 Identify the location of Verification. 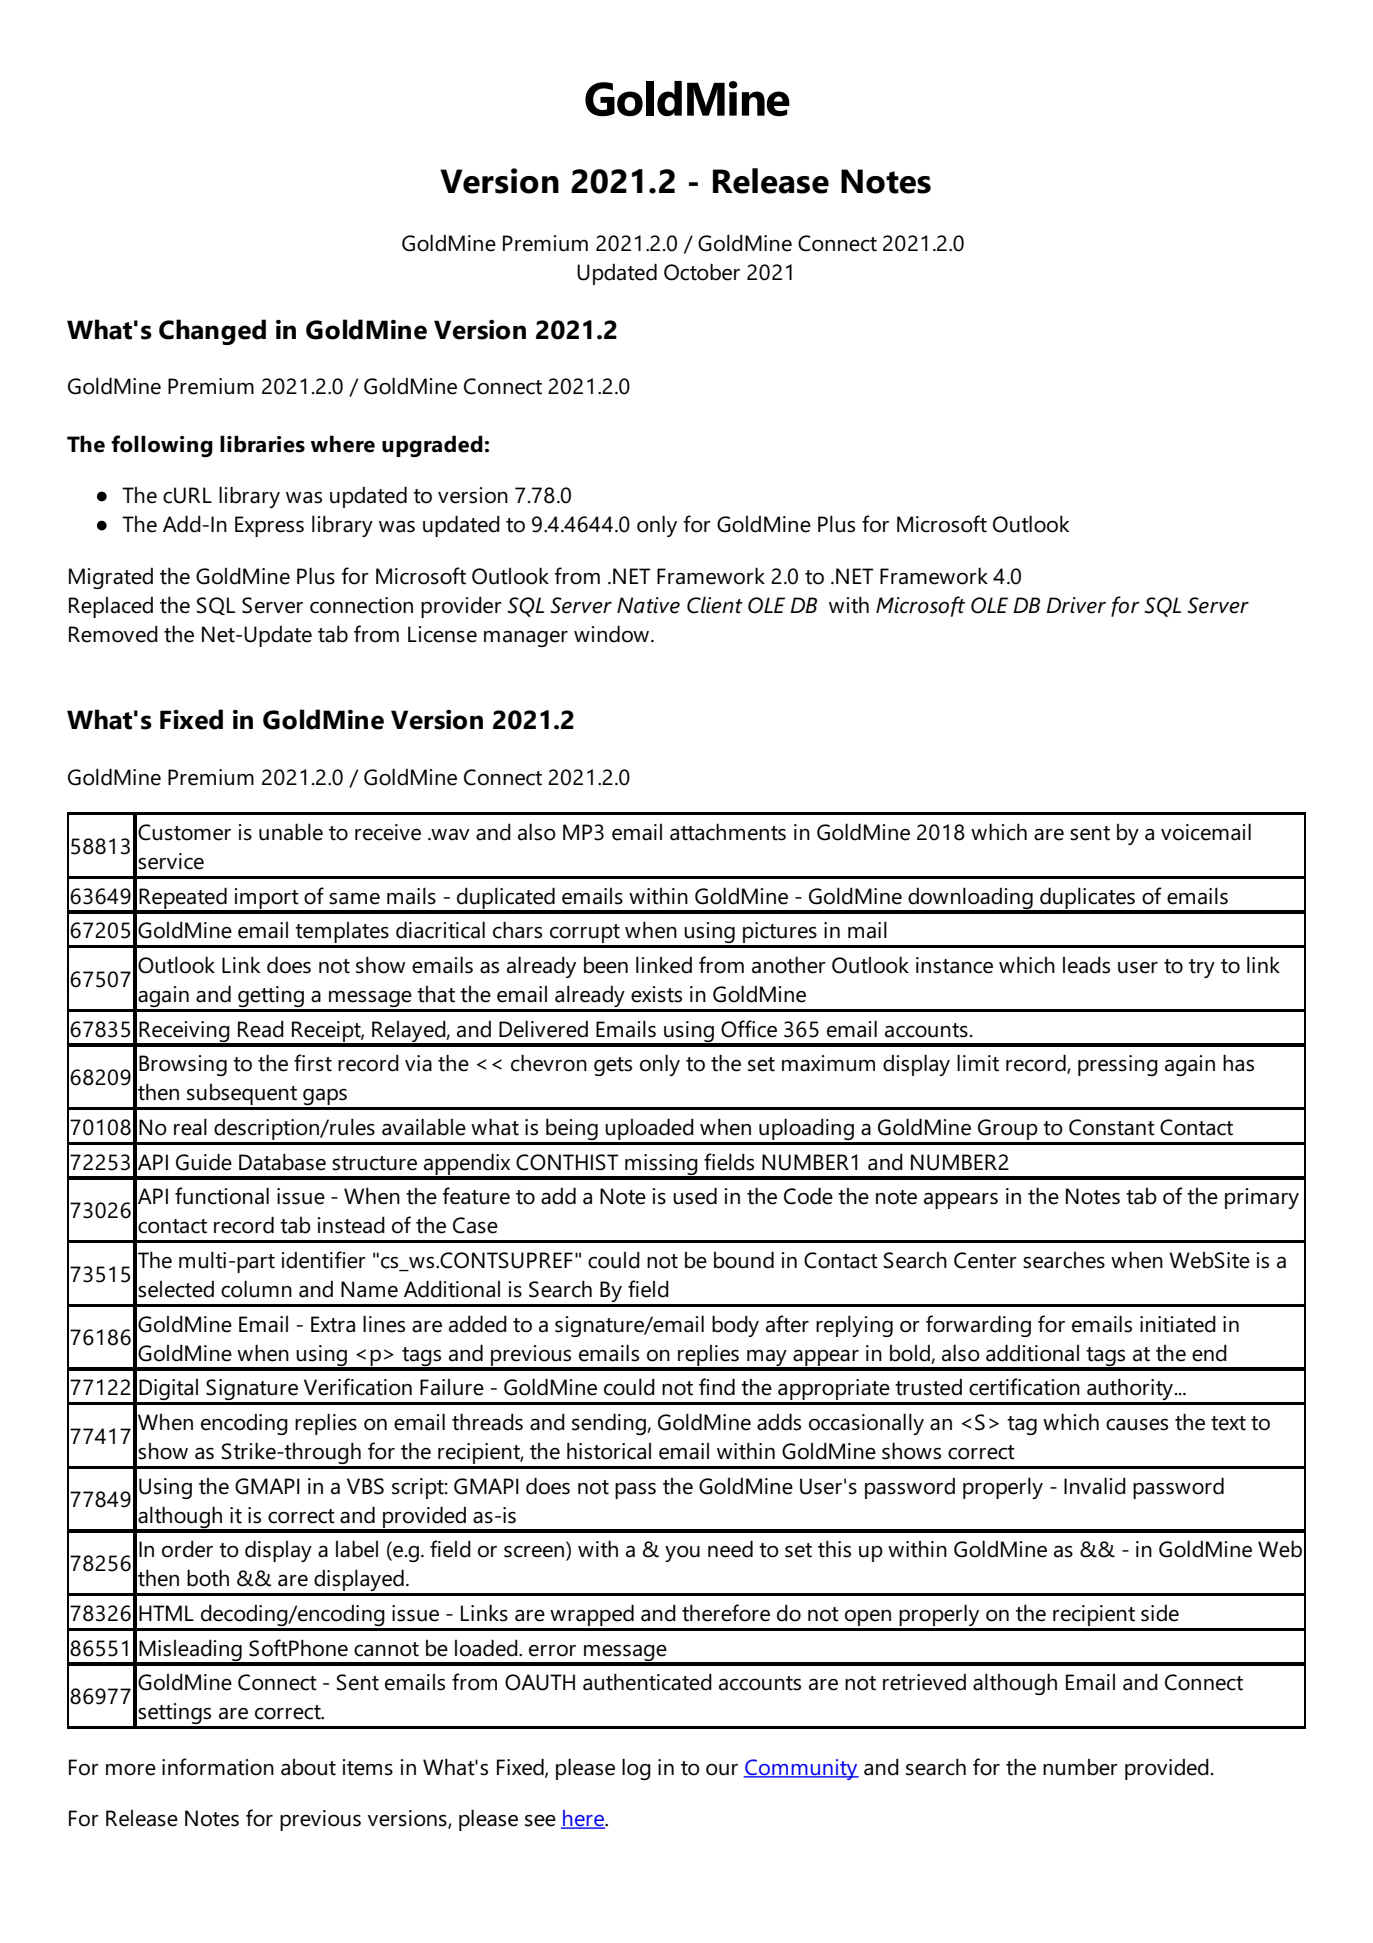
(358, 1387).
